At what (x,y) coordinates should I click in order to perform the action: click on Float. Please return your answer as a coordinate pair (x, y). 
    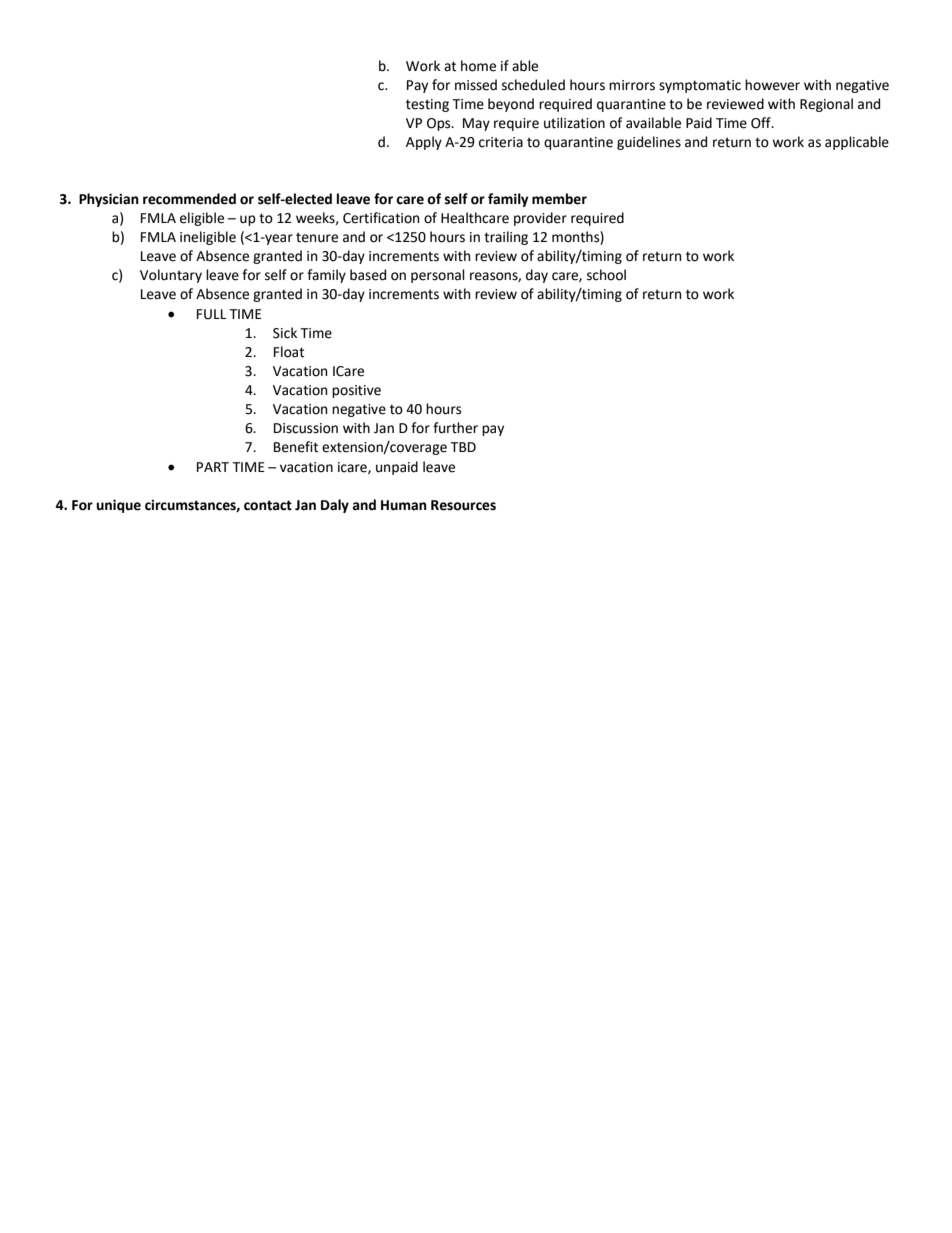
    Looking at the image, I should click on (289, 352).
